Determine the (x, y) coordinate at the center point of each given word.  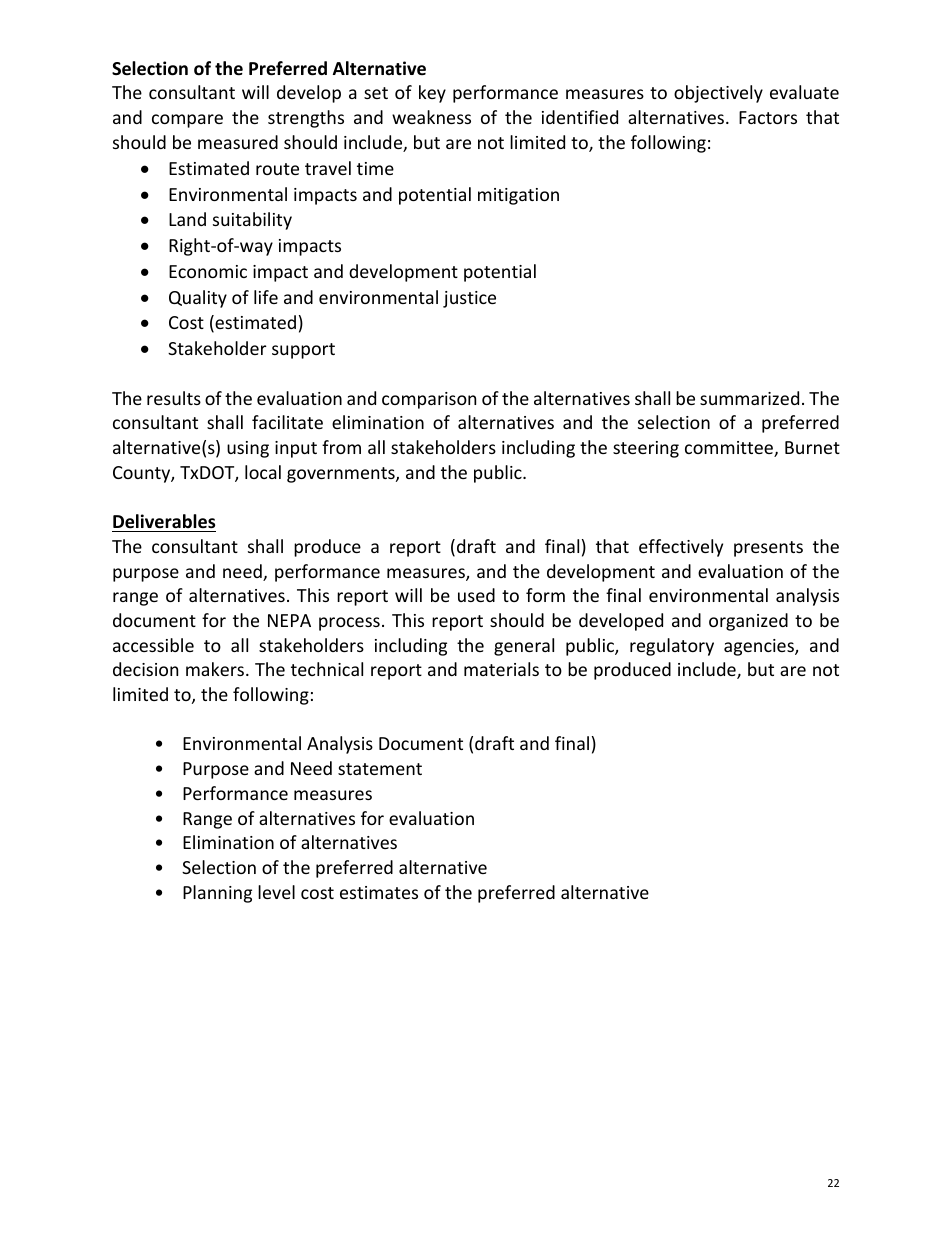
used (476, 595)
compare (187, 121)
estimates (379, 892)
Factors (768, 117)
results (174, 398)
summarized (749, 398)
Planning (217, 894)
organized (748, 622)
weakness (431, 117)
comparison (429, 400)
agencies (760, 647)
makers (216, 669)
